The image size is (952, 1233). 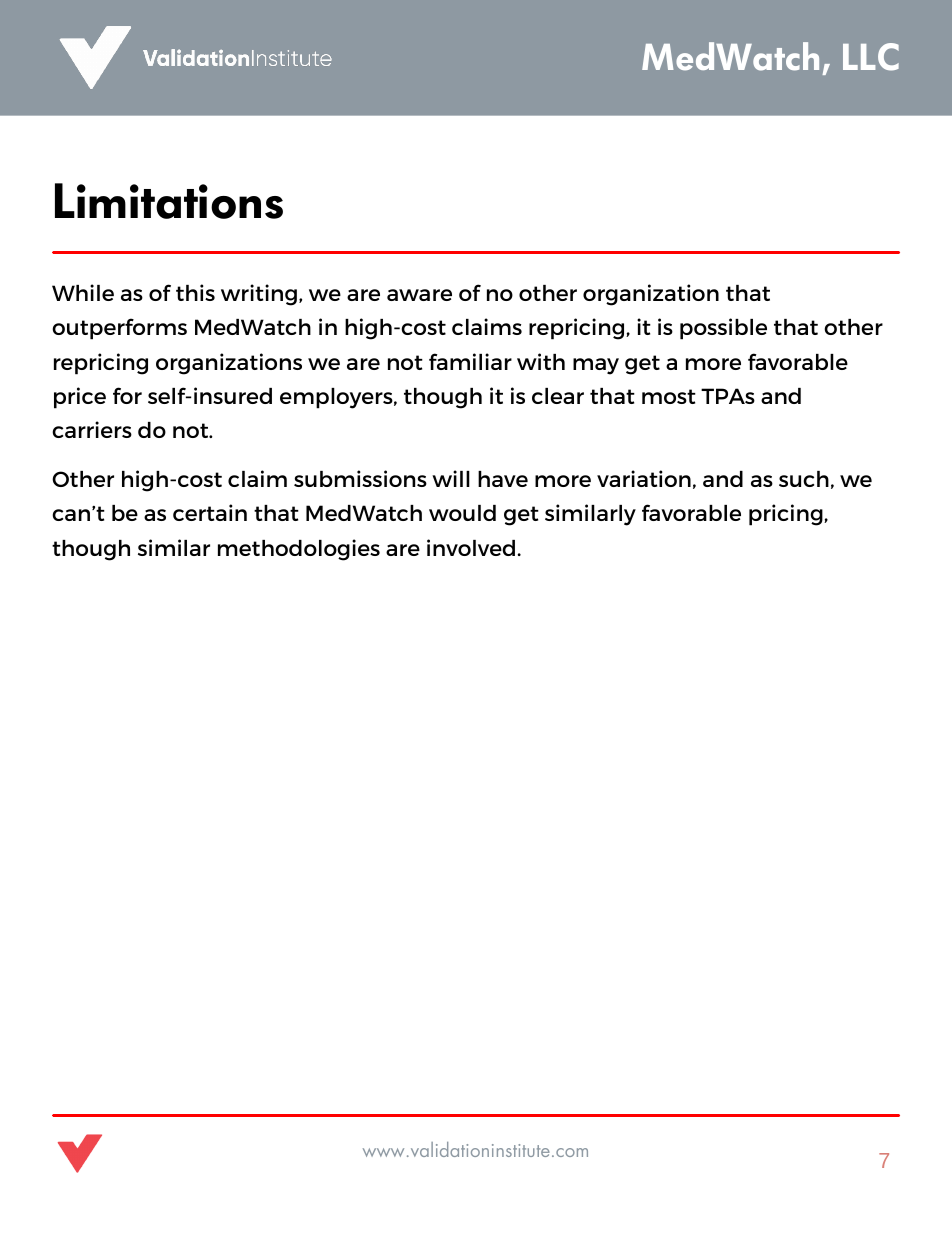 I want to click on Limitations, so click(x=169, y=201).
